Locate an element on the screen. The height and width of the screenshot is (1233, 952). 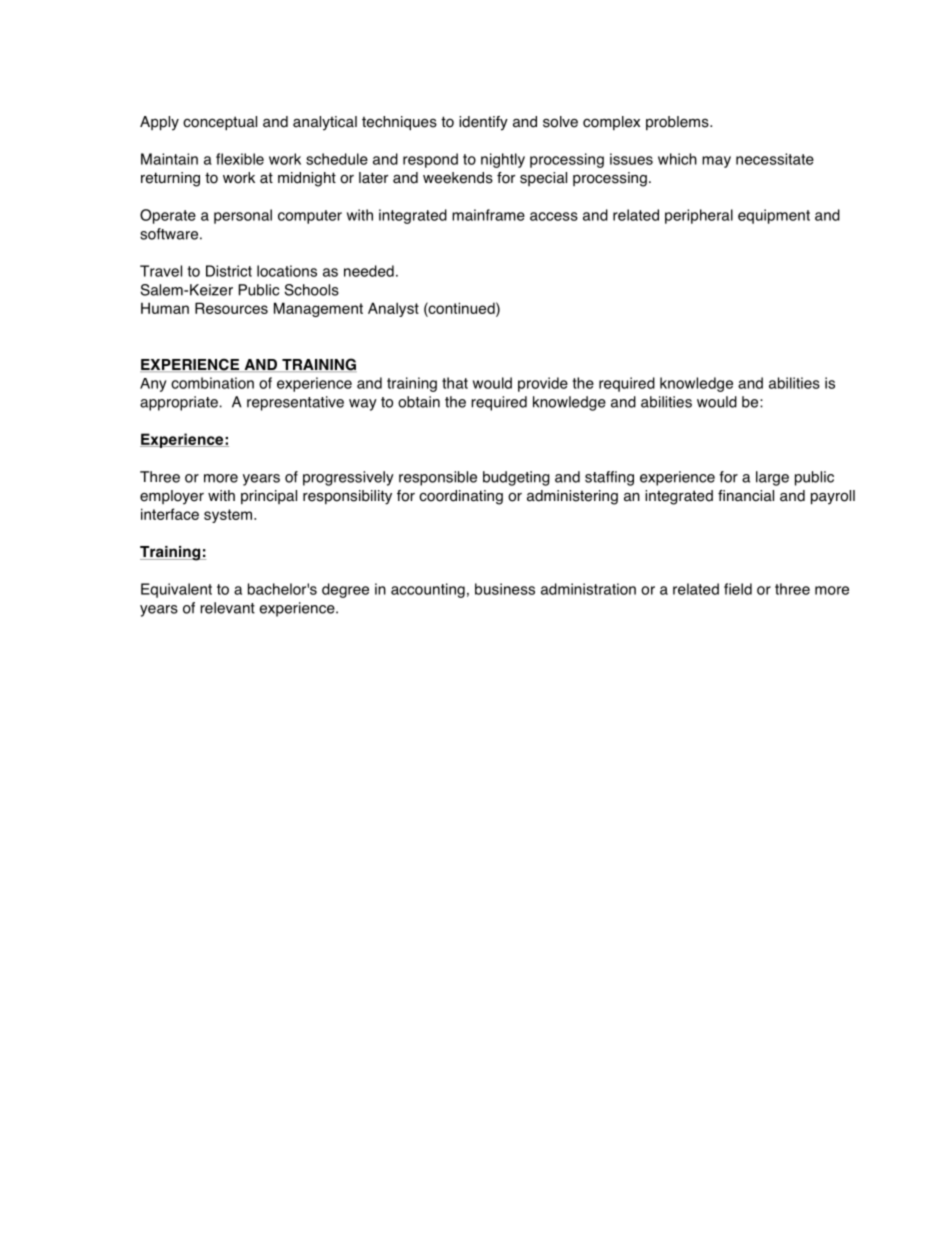
Analyst is located at coordinates (393, 309).
